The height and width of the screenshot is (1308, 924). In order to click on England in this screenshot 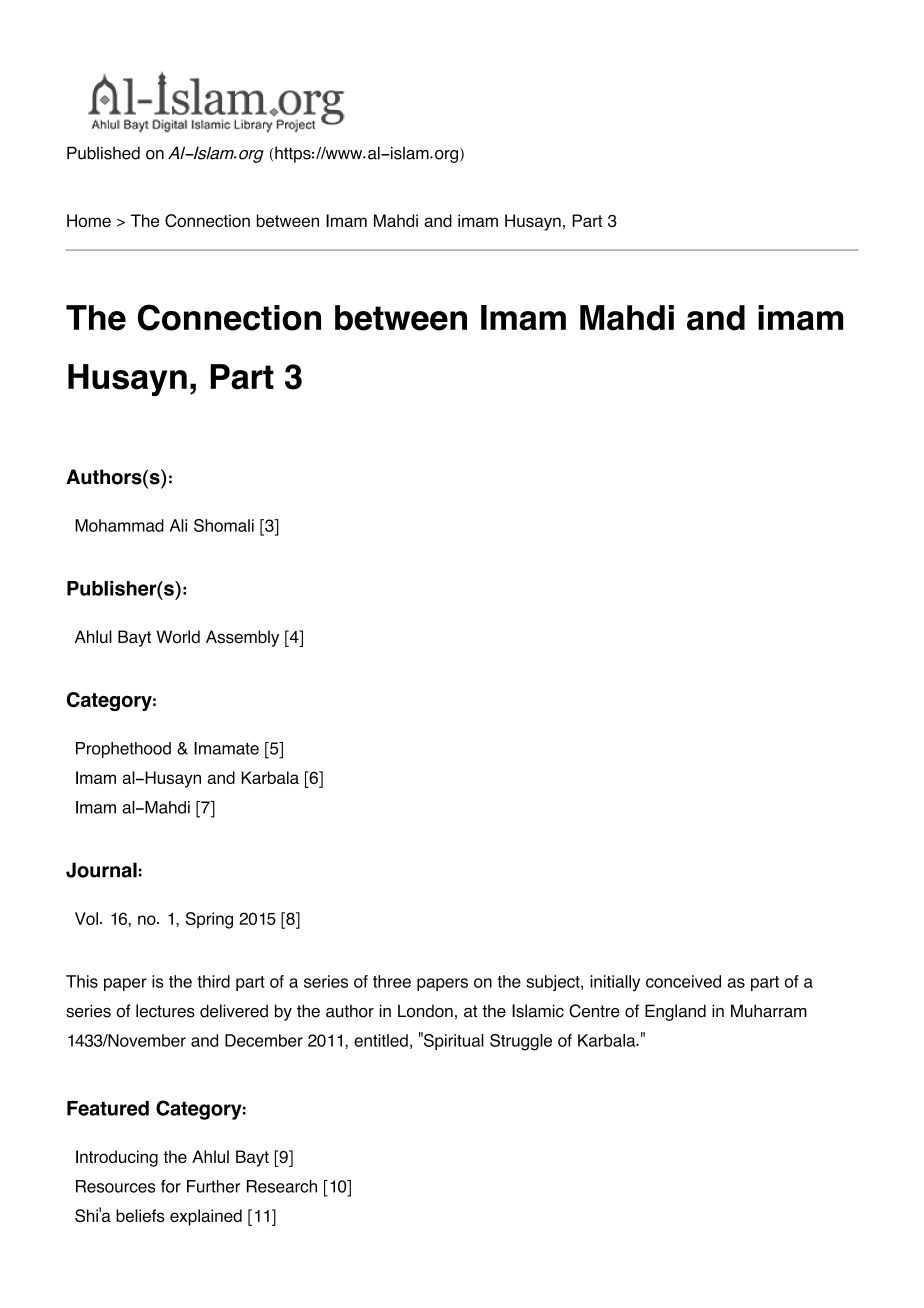, I will do `click(675, 1012)`.
